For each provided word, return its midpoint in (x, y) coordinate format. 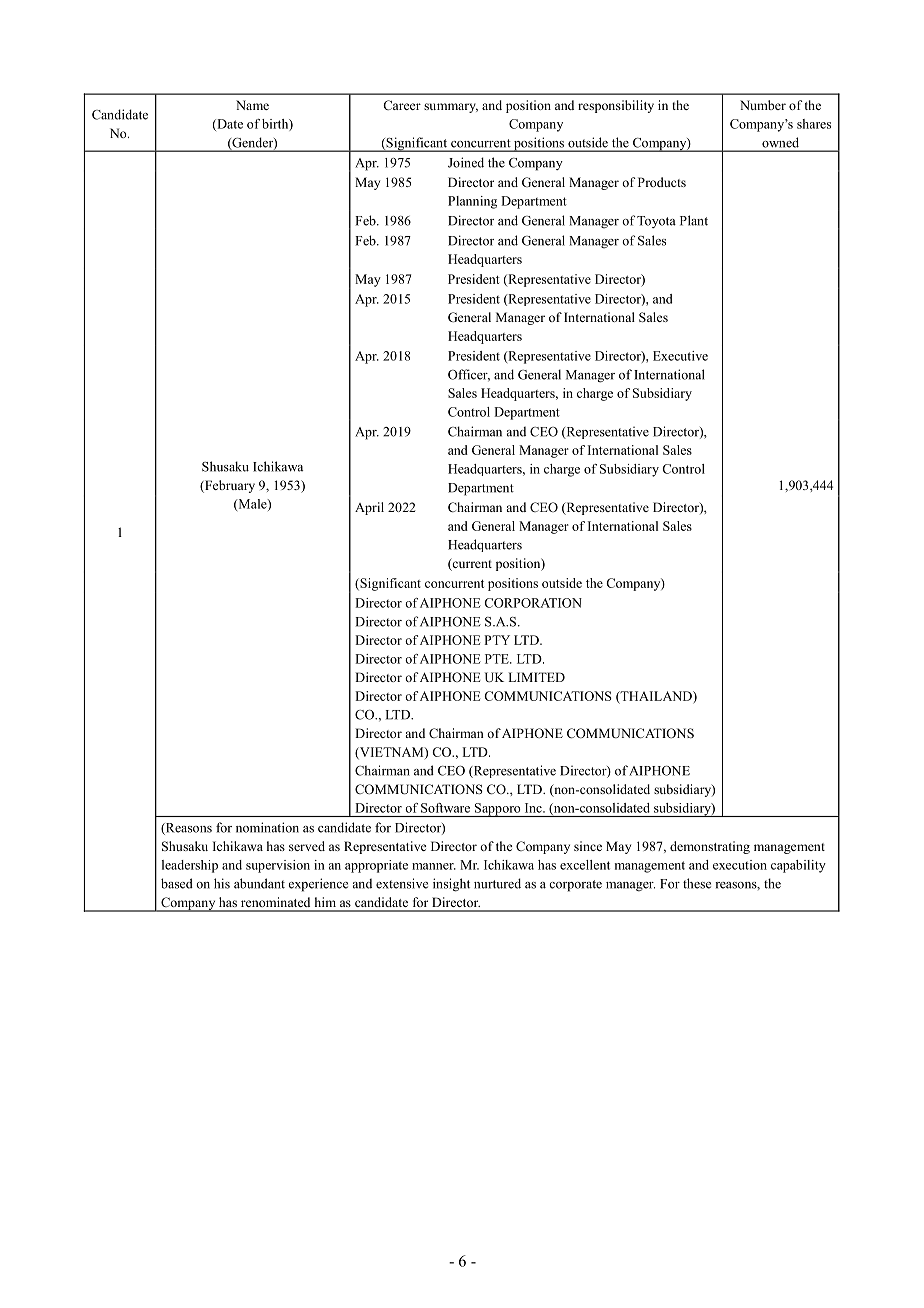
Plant (694, 220)
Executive (680, 356)
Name (252, 105)
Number (763, 105)
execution (740, 865)
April (369, 508)
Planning (472, 202)
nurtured (497, 883)
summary (451, 108)
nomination (267, 827)
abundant (259, 883)
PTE (498, 659)
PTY (497, 640)
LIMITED (536, 677)
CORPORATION (533, 603)
